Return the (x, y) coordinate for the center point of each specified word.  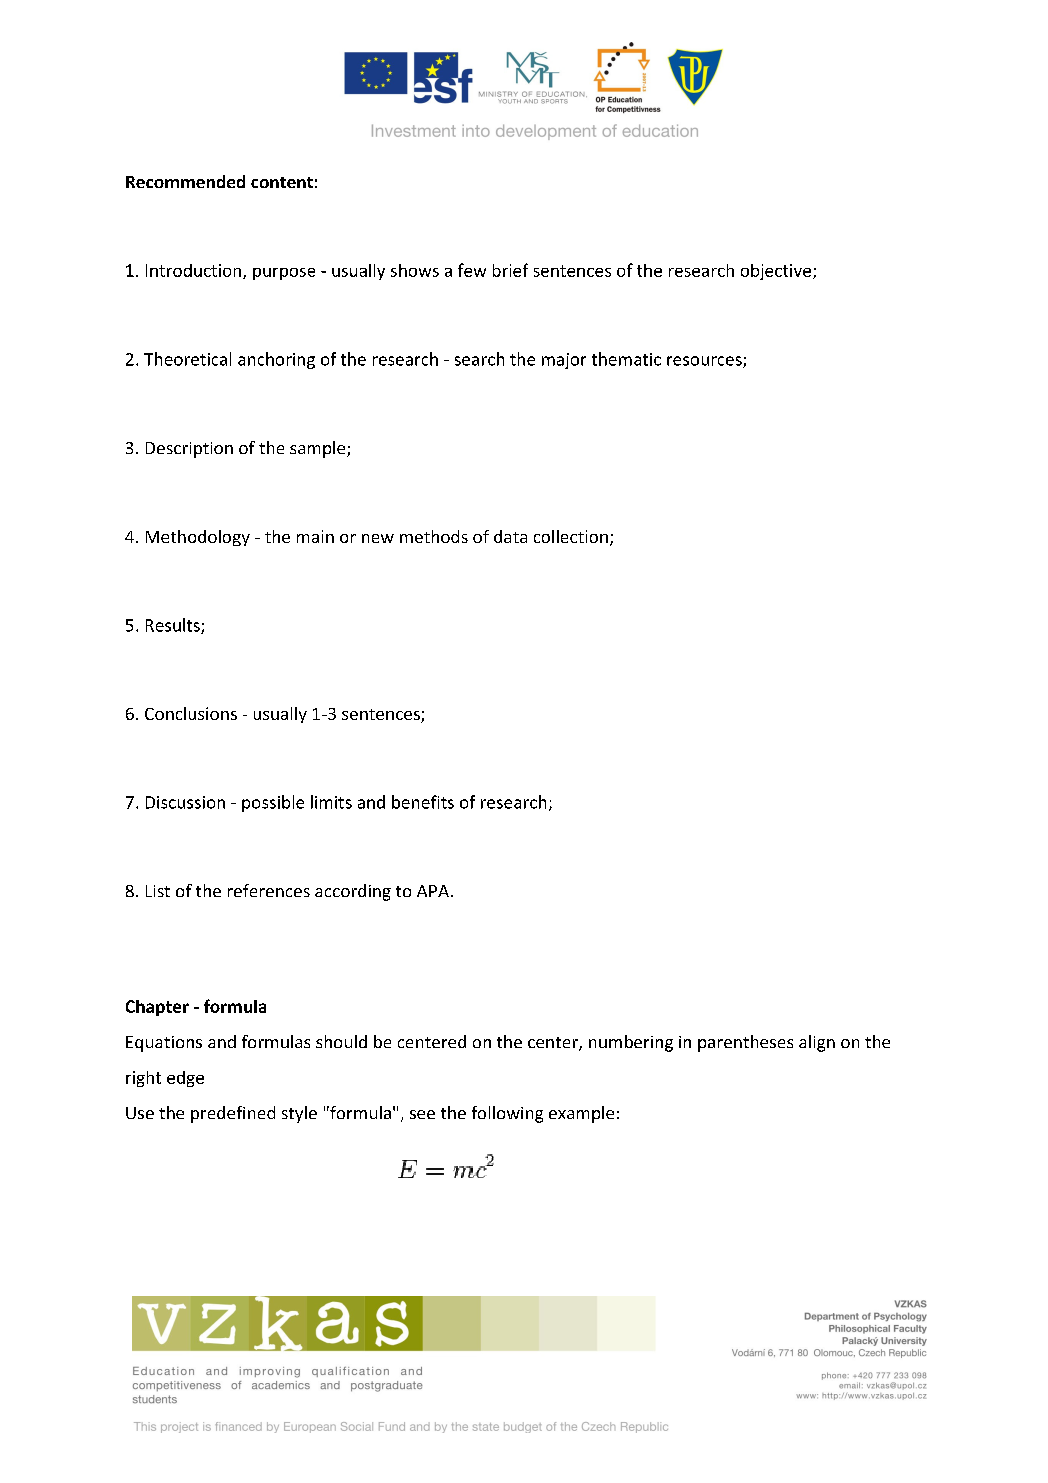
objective (776, 272)
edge (185, 1079)
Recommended (185, 181)
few (472, 270)
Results (174, 626)
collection (571, 536)
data (510, 536)
